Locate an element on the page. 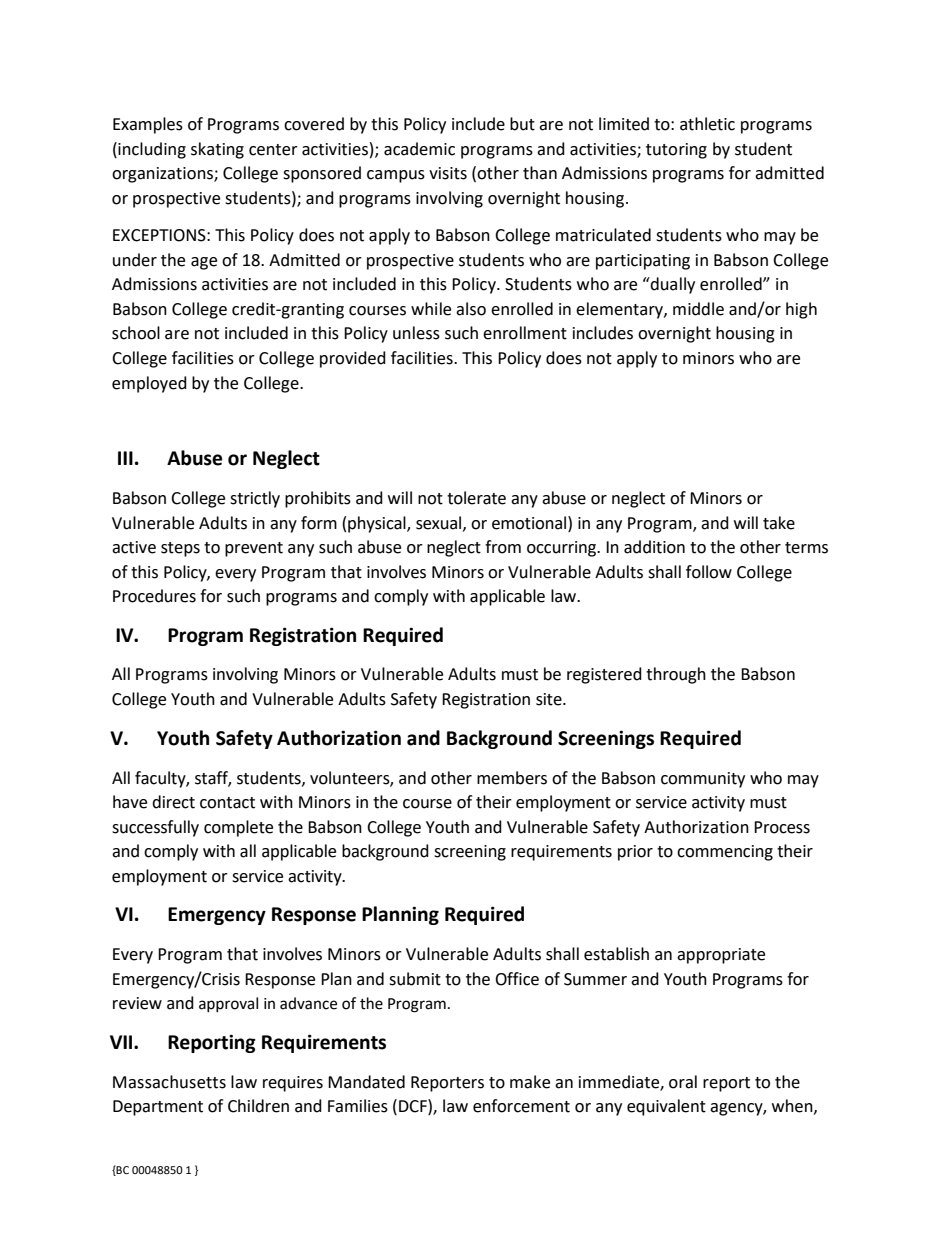 Image resolution: width=952 pixels, height=1233 pixels. take is located at coordinates (779, 523).
